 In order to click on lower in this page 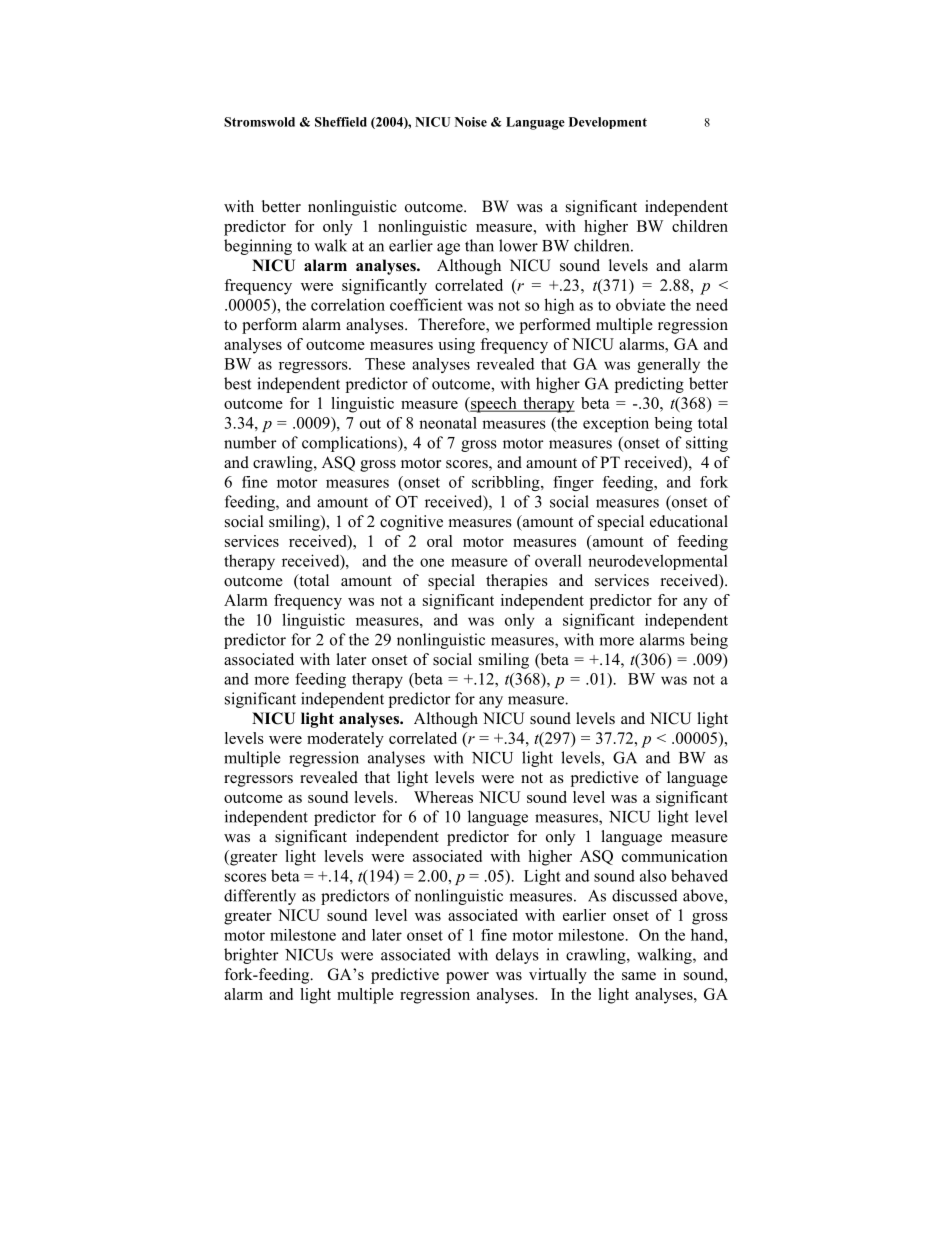, I will do `click(518, 245)`.
